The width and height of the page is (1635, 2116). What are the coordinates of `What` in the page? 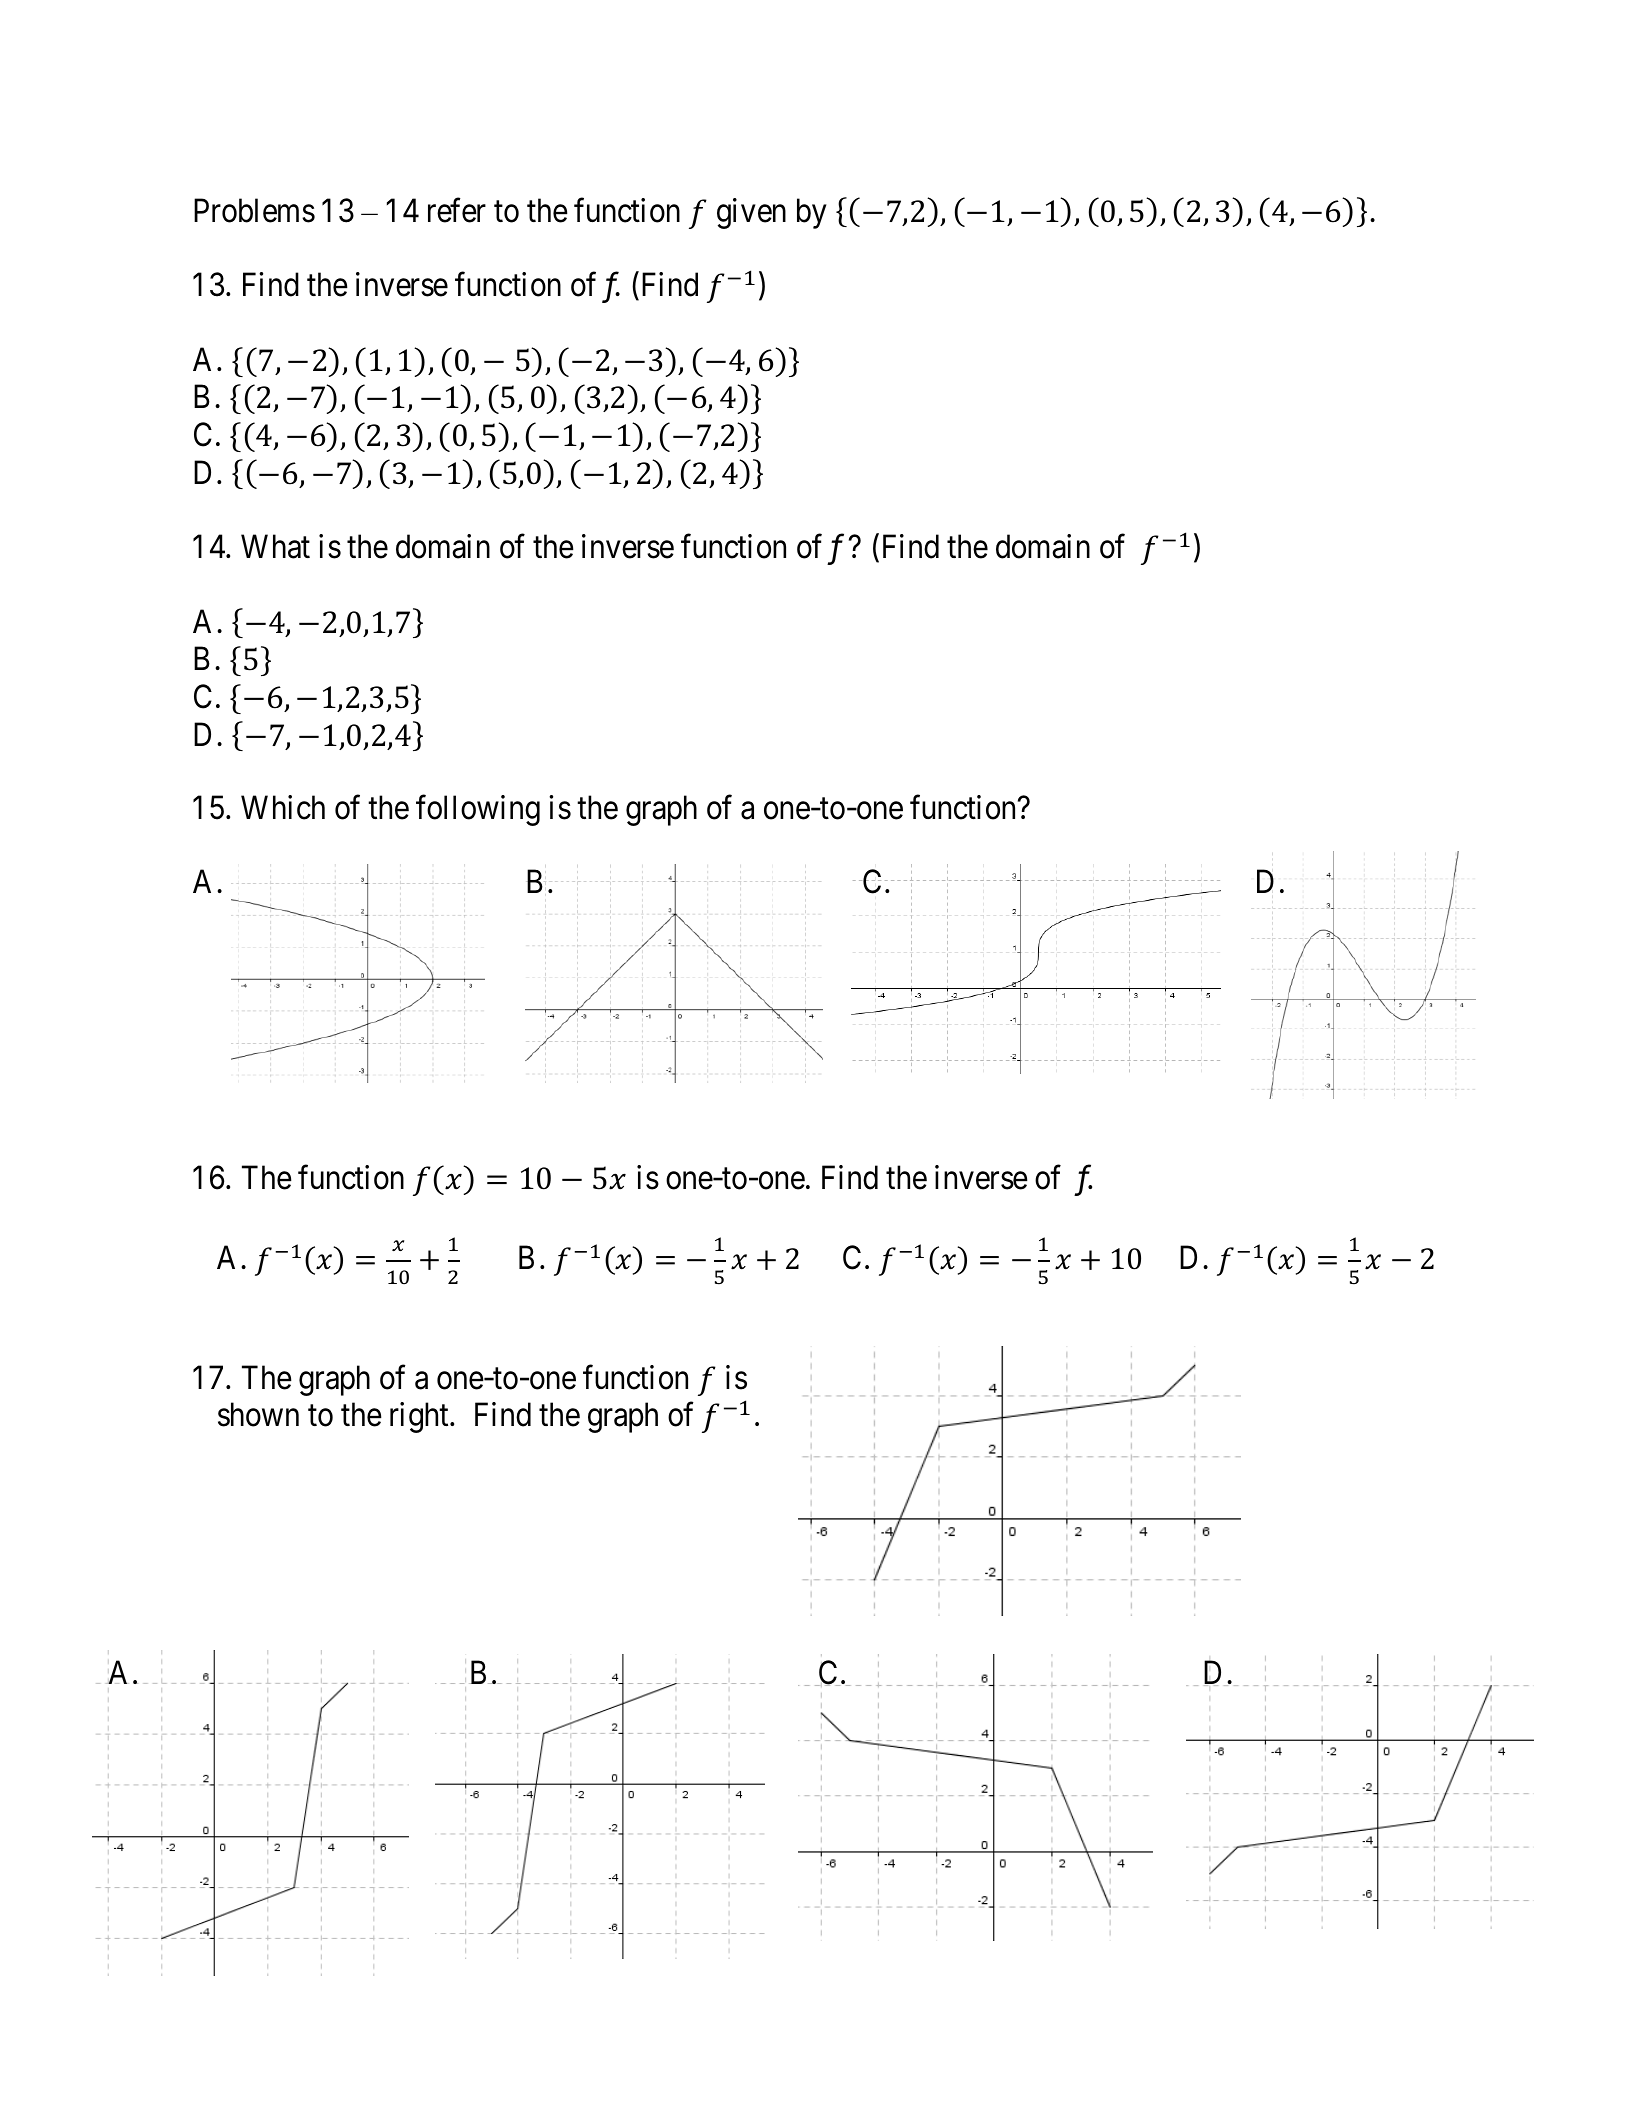 It's located at (275, 547).
